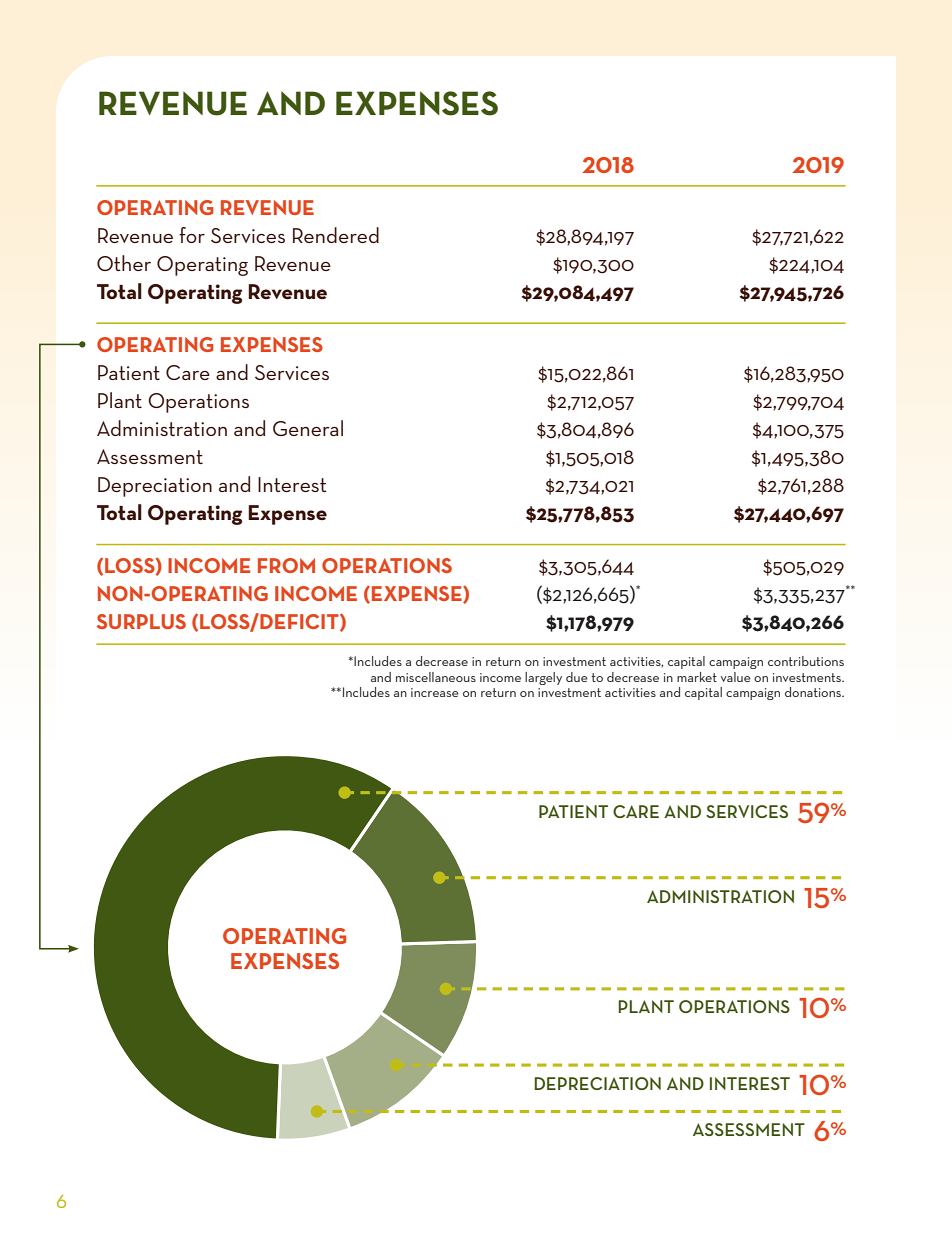 The image size is (952, 1233). Describe the element at coordinates (736, 677) in the document. I see `value` at that location.
